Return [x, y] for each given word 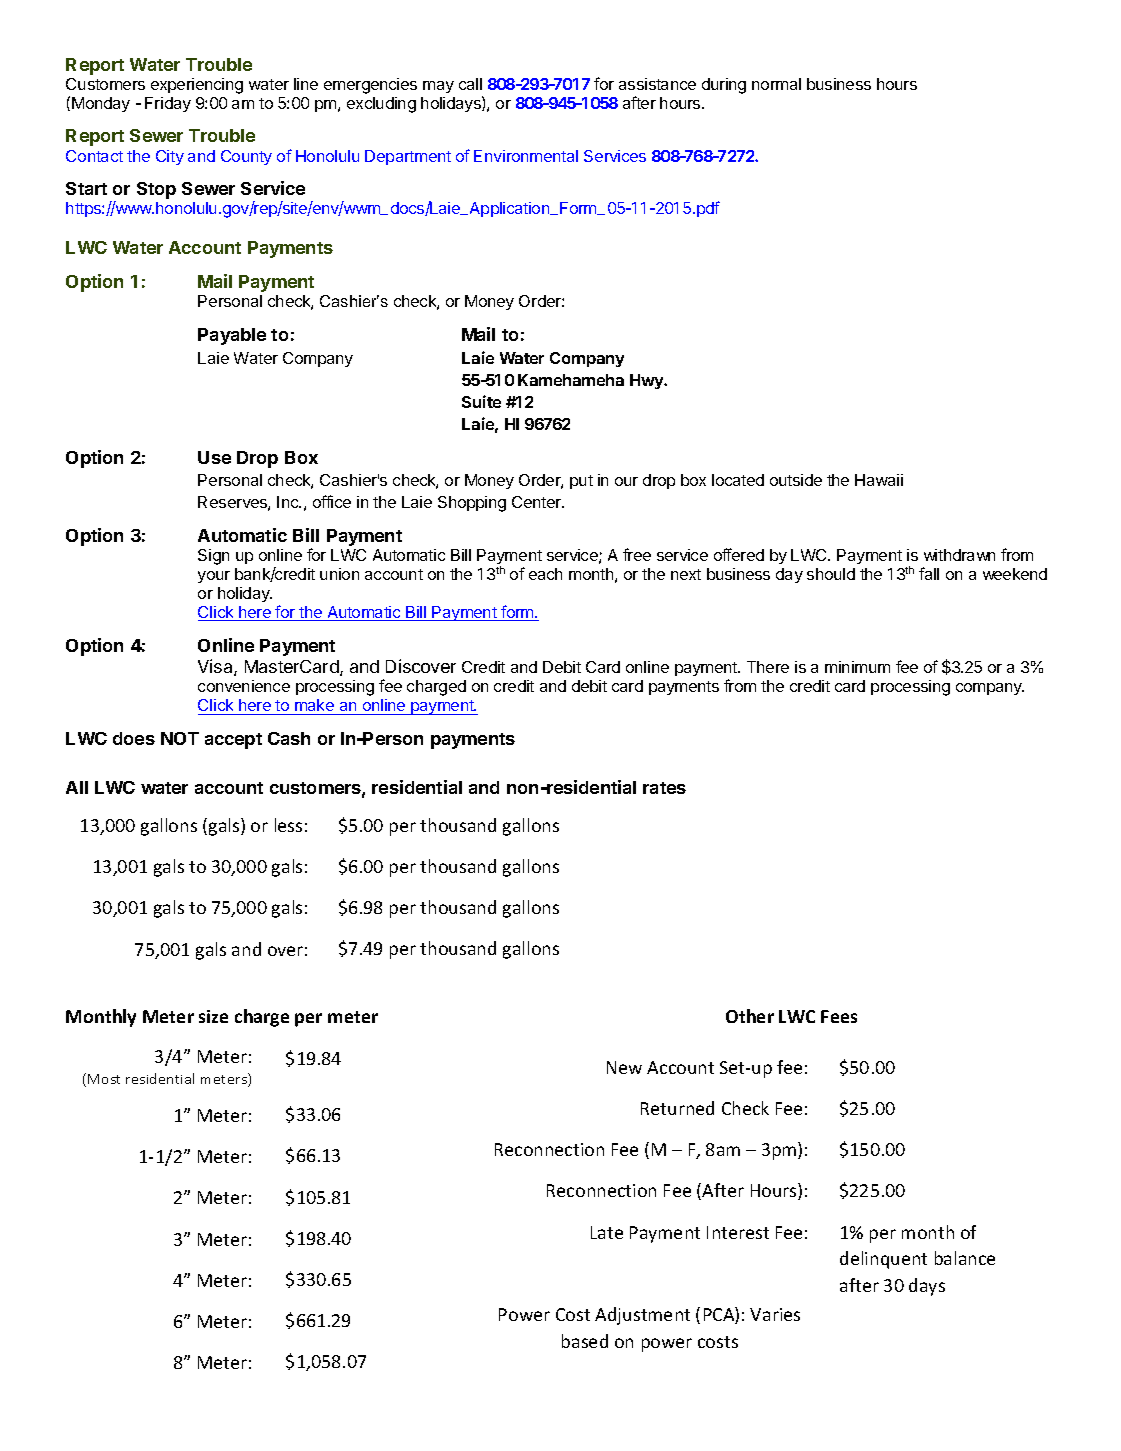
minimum [857, 667]
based [585, 1341]
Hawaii [879, 480]
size [213, 1016]
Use [214, 457]
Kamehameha [571, 380]
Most [104, 1079]
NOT [180, 738]
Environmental [526, 156]
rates [664, 788]
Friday [168, 104]
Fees [839, 1016]
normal [776, 84]
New [624, 1067]
